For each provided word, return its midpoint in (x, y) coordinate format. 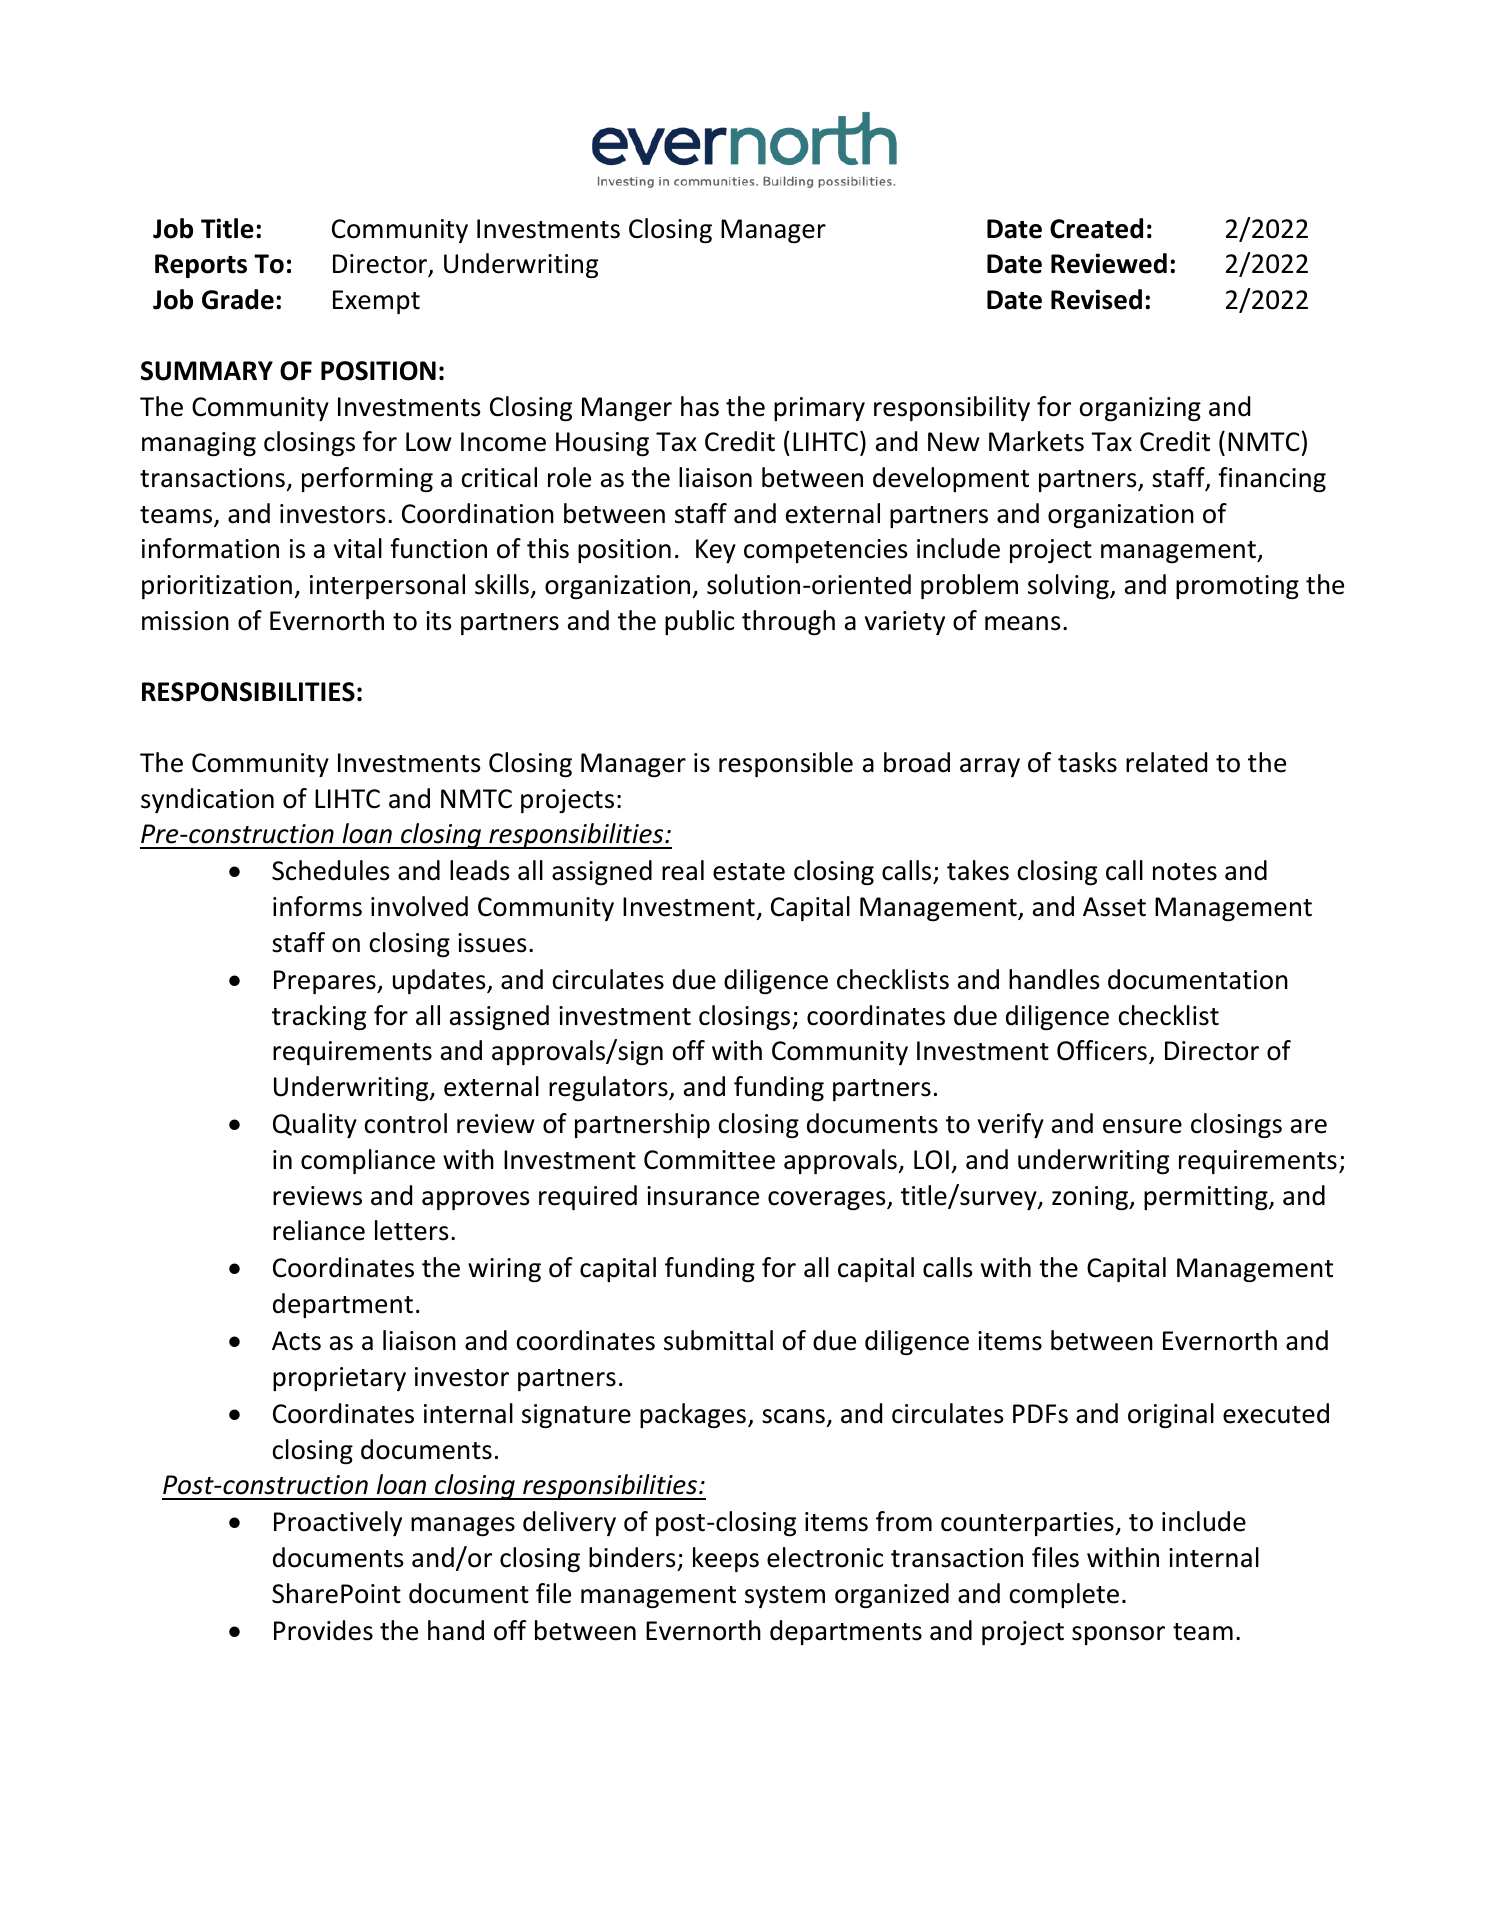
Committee (709, 1160)
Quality (315, 1125)
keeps (726, 1559)
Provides (323, 1630)
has (700, 406)
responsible (786, 764)
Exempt (376, 302)
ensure (1142, 1126)
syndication (207, 800)
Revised (1096, 299)
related (1166, 762)
